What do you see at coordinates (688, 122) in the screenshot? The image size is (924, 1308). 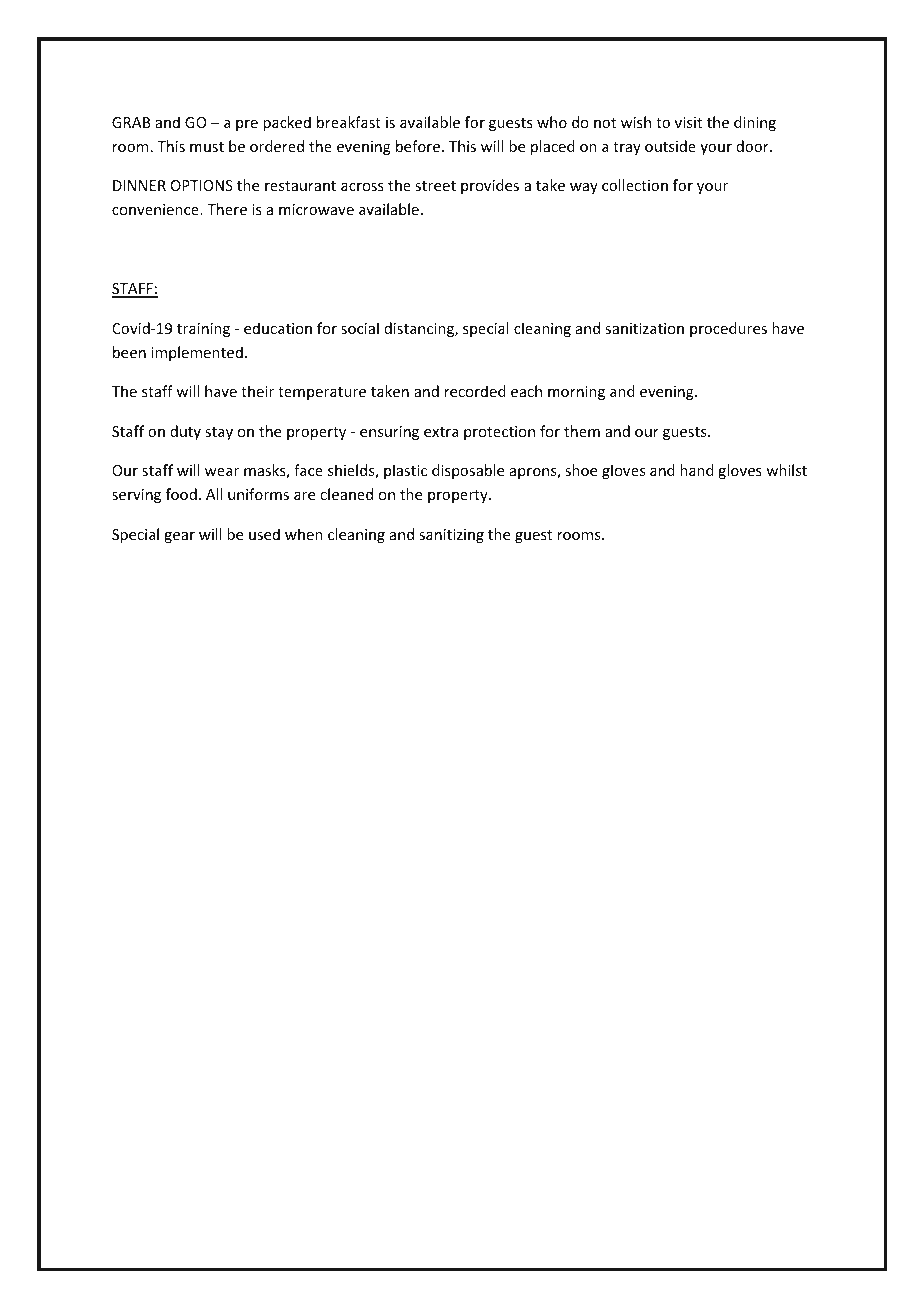 I see `visit` at bounding box center [688, 122].
